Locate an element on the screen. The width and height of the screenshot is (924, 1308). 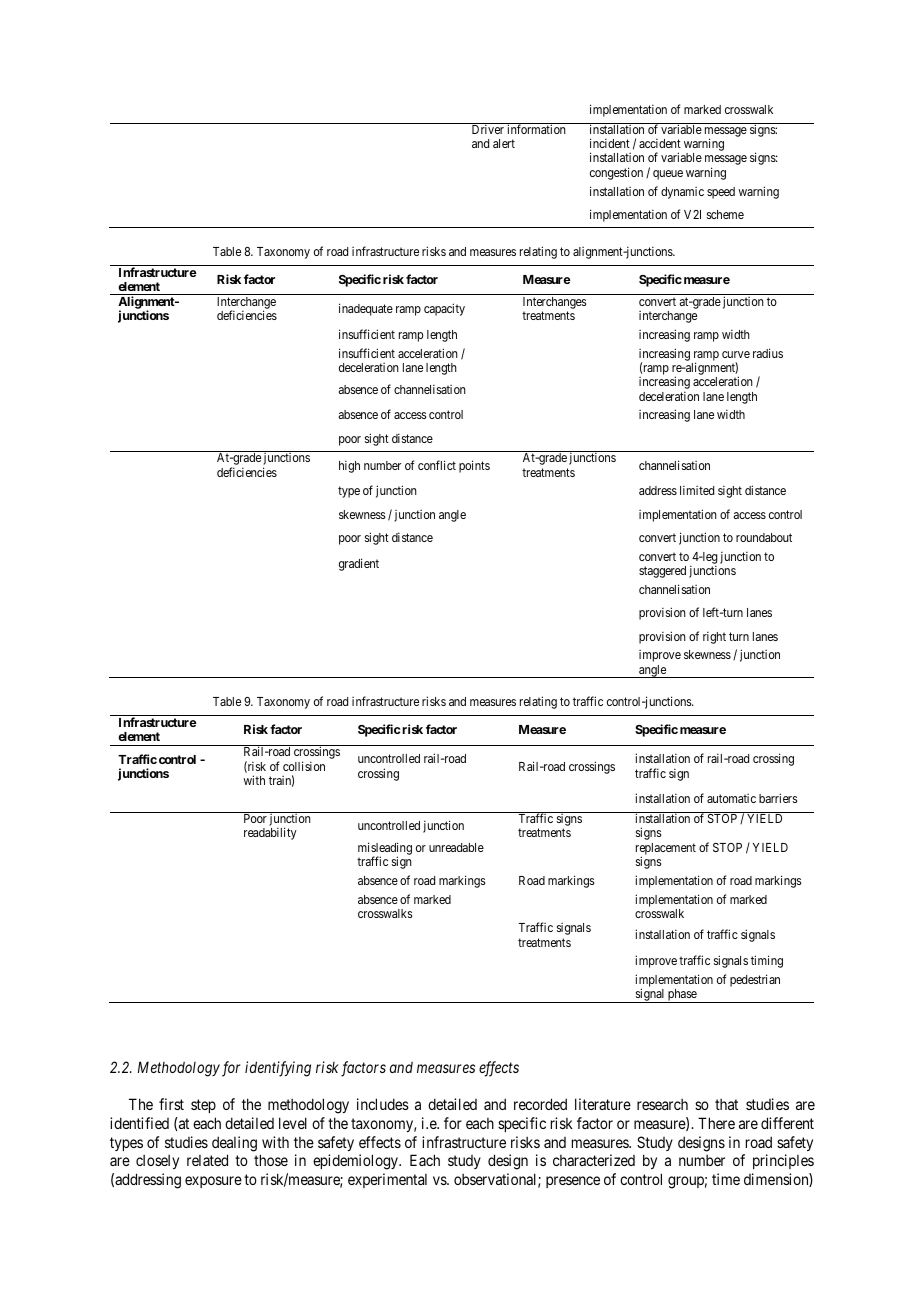
gradient is located at coordinates (359, 564).
